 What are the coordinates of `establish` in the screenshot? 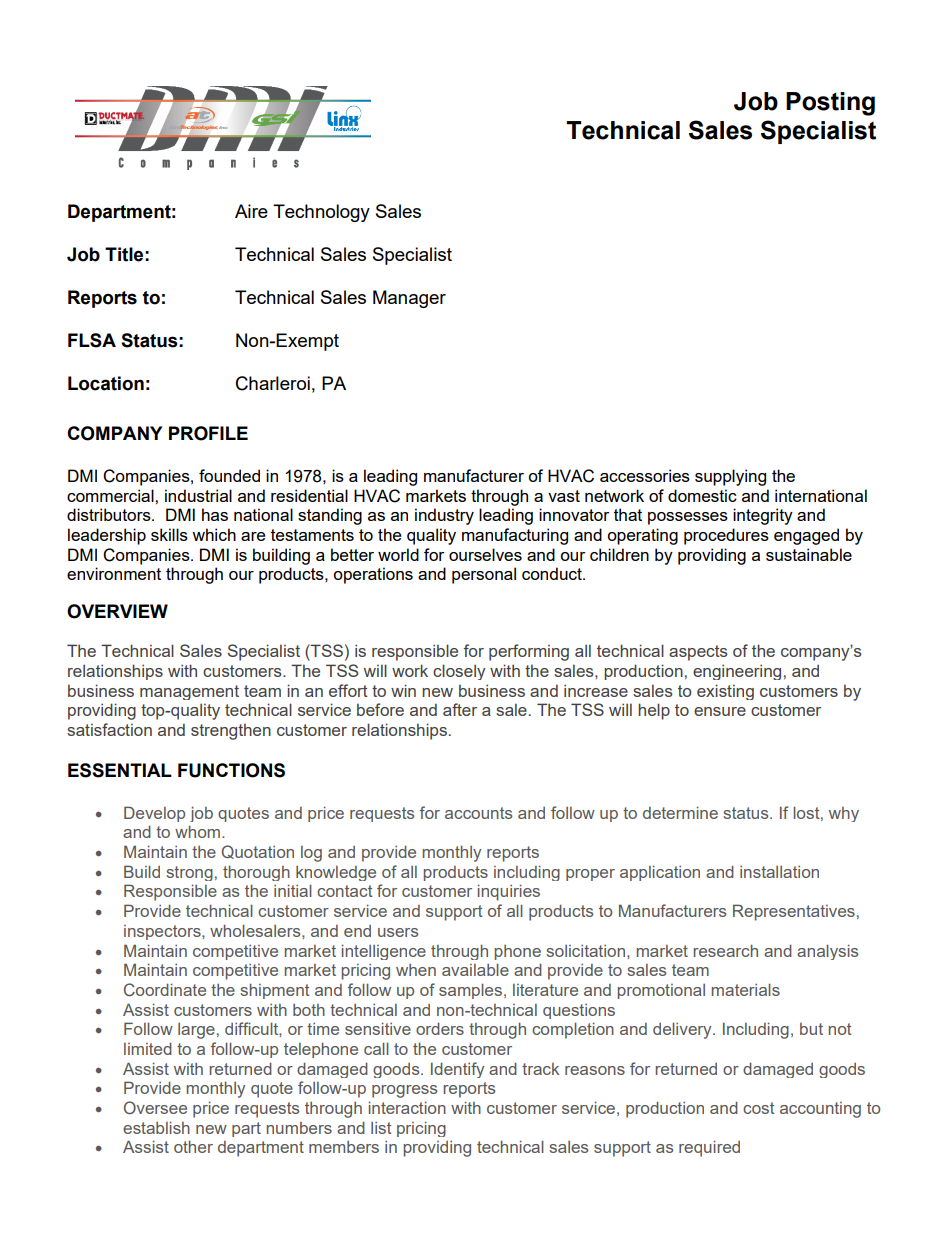 It's located at (156, 1127).
